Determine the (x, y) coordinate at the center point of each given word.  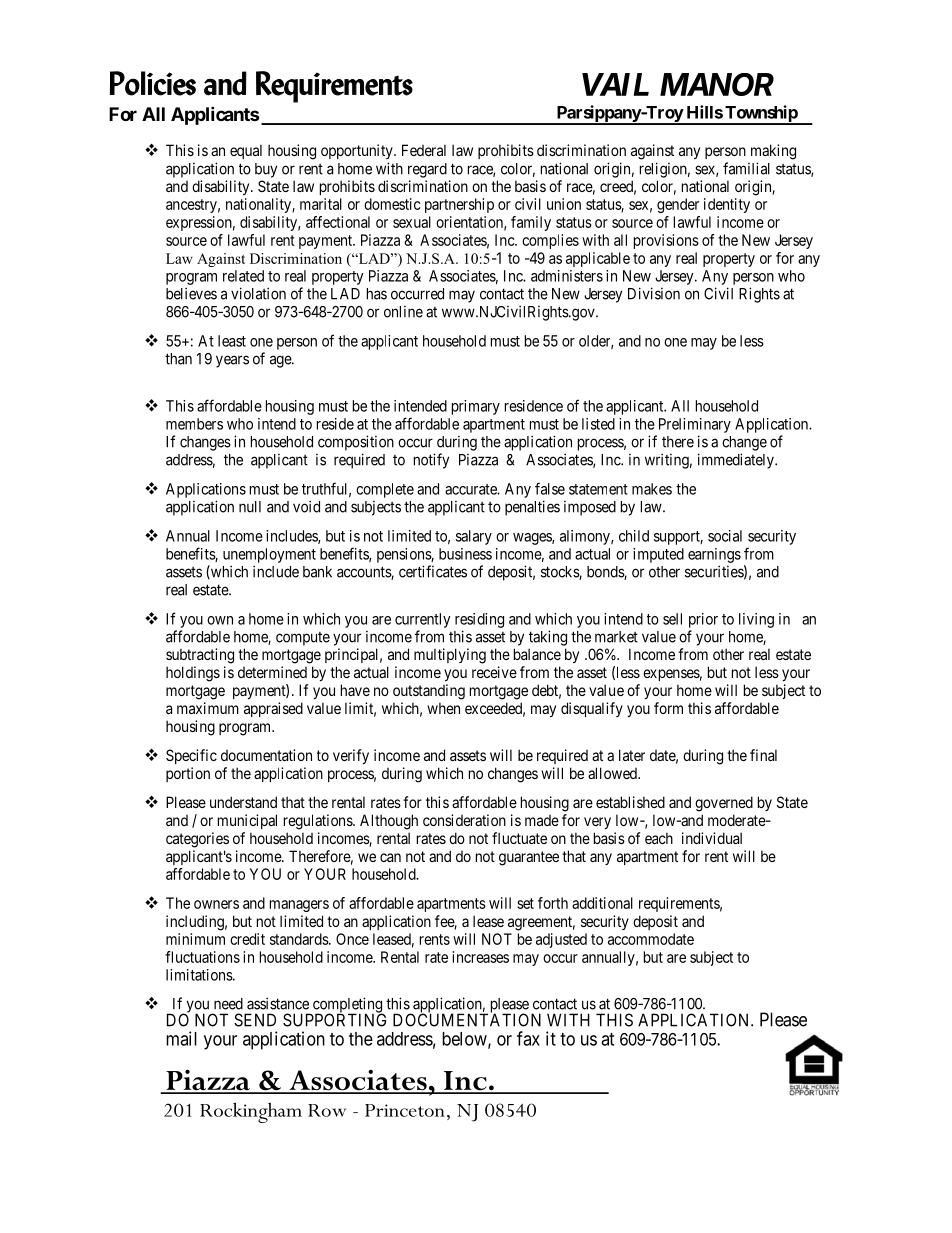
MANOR (717, 84)
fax (528, 1038)
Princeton (405, 1110)
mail (181, 1038)
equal (246, 151)
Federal (424, 150)
